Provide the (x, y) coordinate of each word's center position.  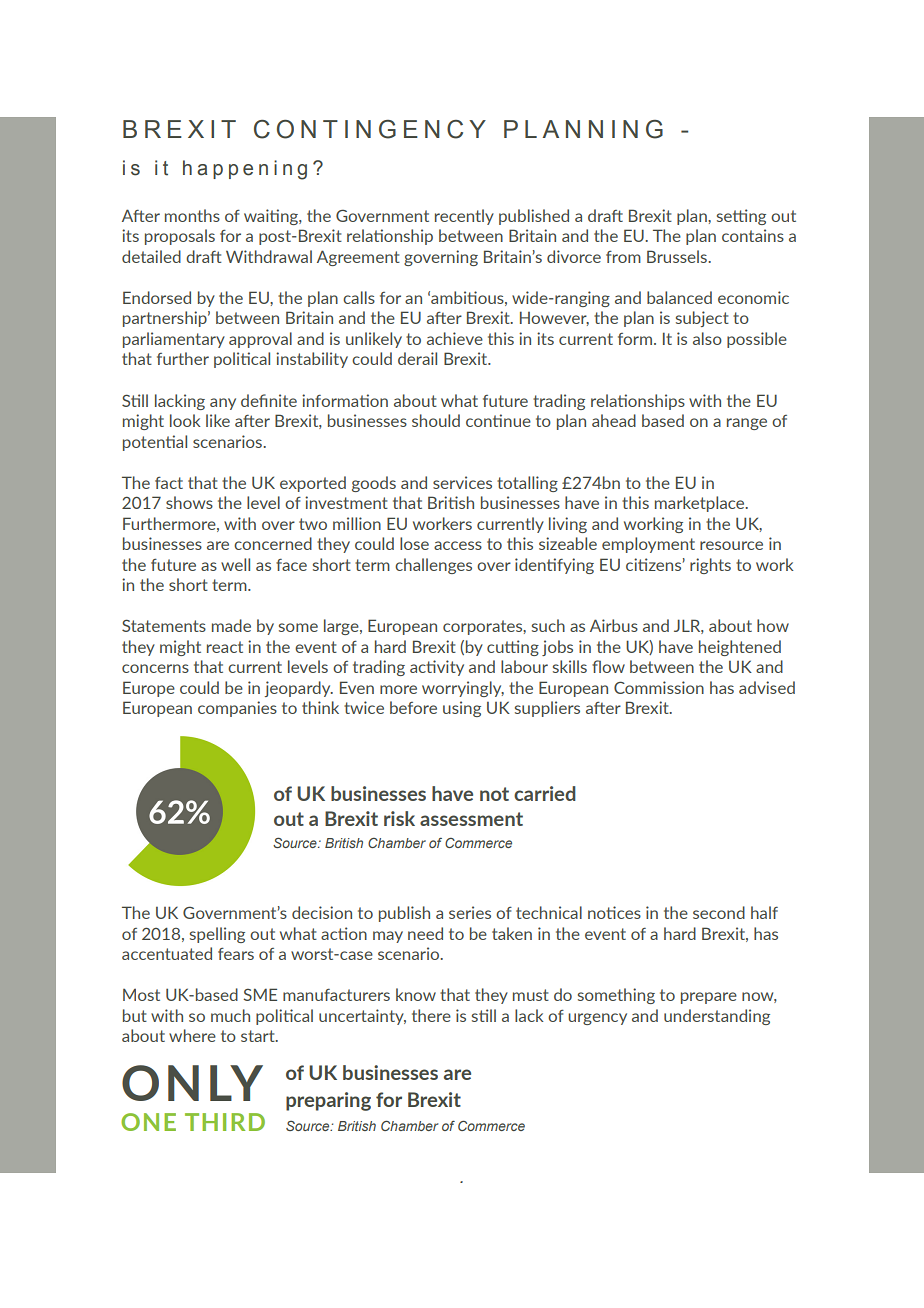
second (719, 912)
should (436, 420)
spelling (217, 935)
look (185, 420)
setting (741, 217)
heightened (740, 648)
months (192, 215)
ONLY (192, 1083)
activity (437, 668)
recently (464, 217)
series (470, 912)
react (225, 647)
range (747, 424)
